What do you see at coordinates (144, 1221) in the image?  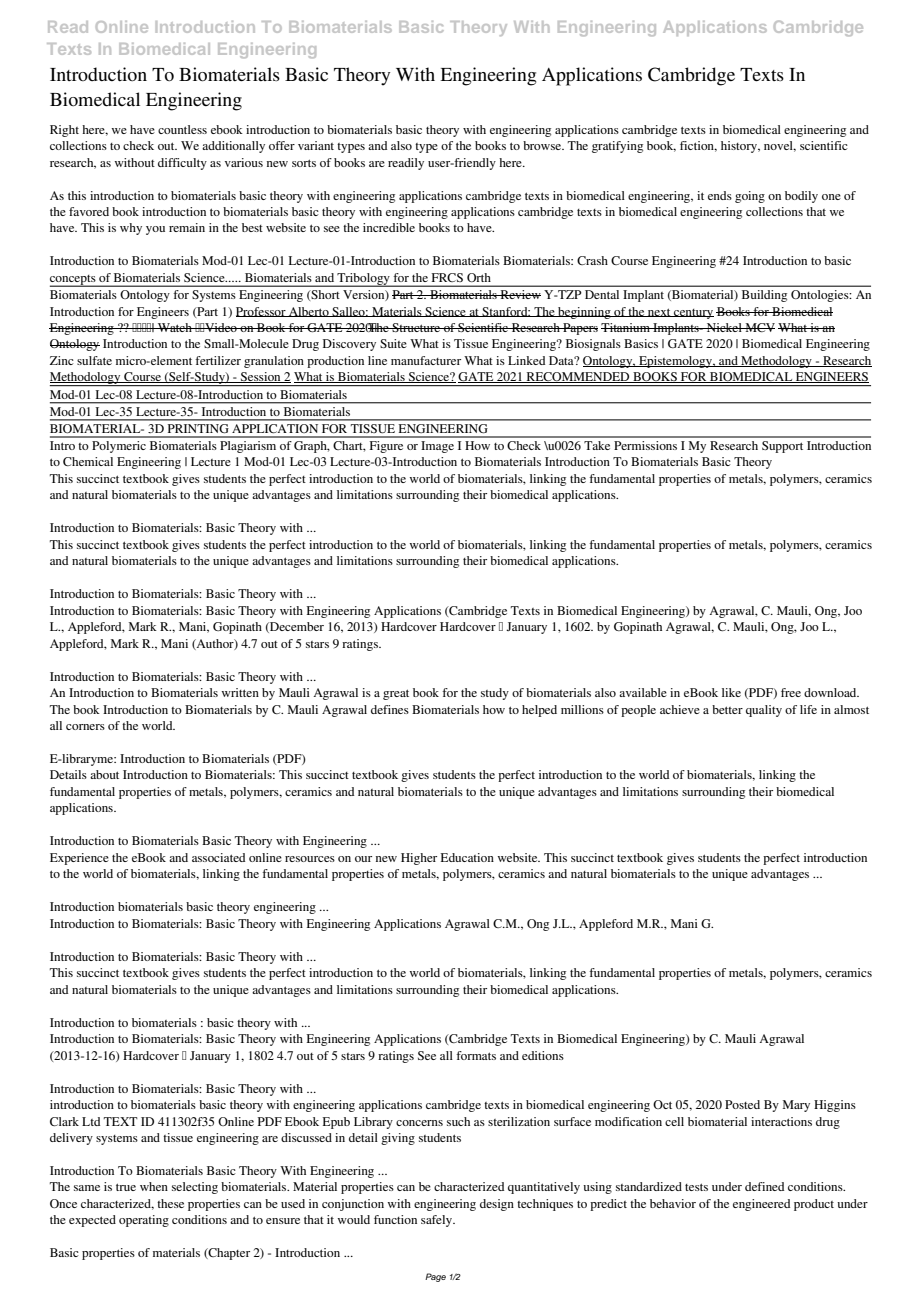 I see `operating` at bounding box center [144, 1221].
